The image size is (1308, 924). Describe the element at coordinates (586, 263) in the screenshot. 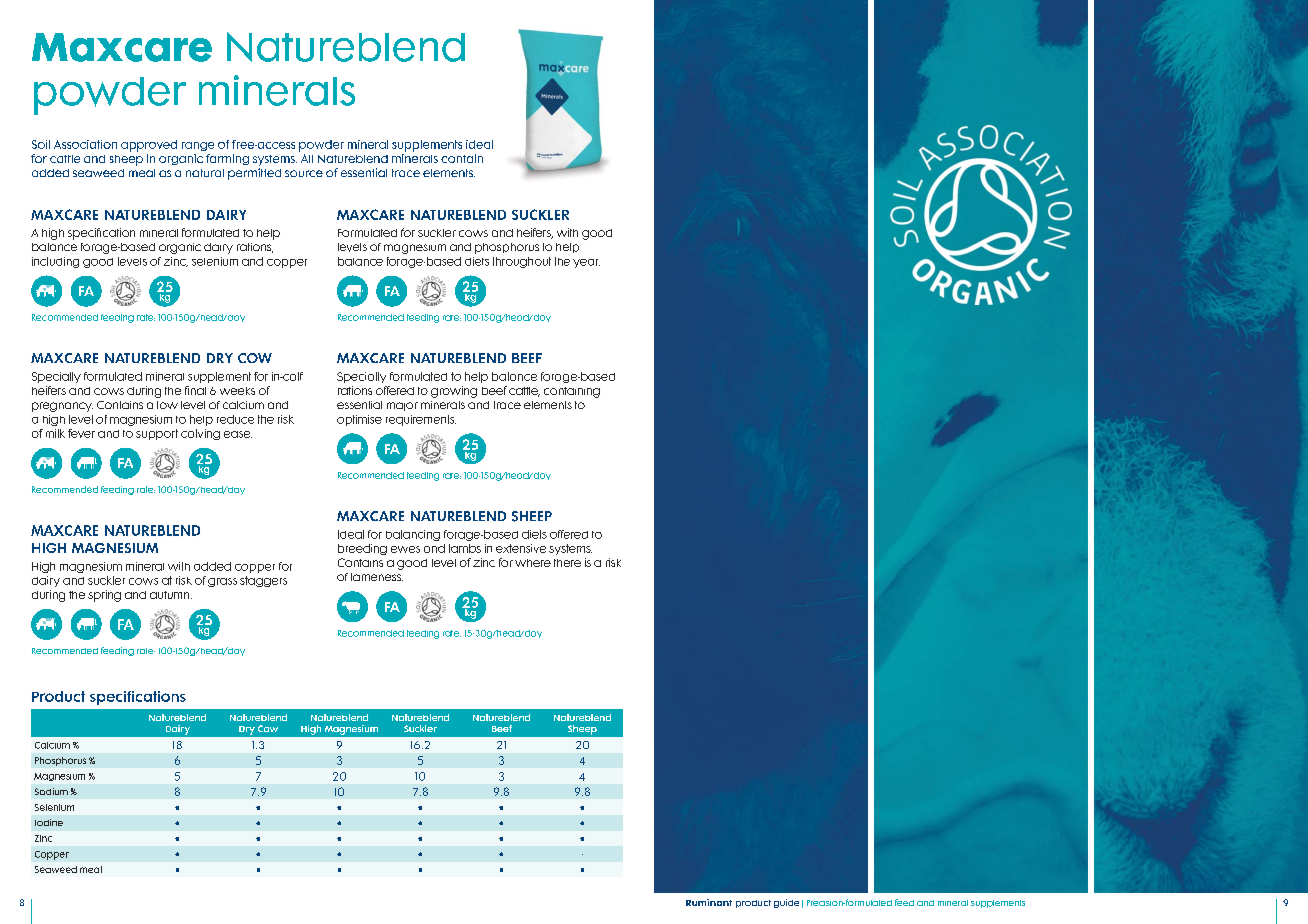

I see `year` at that location.
